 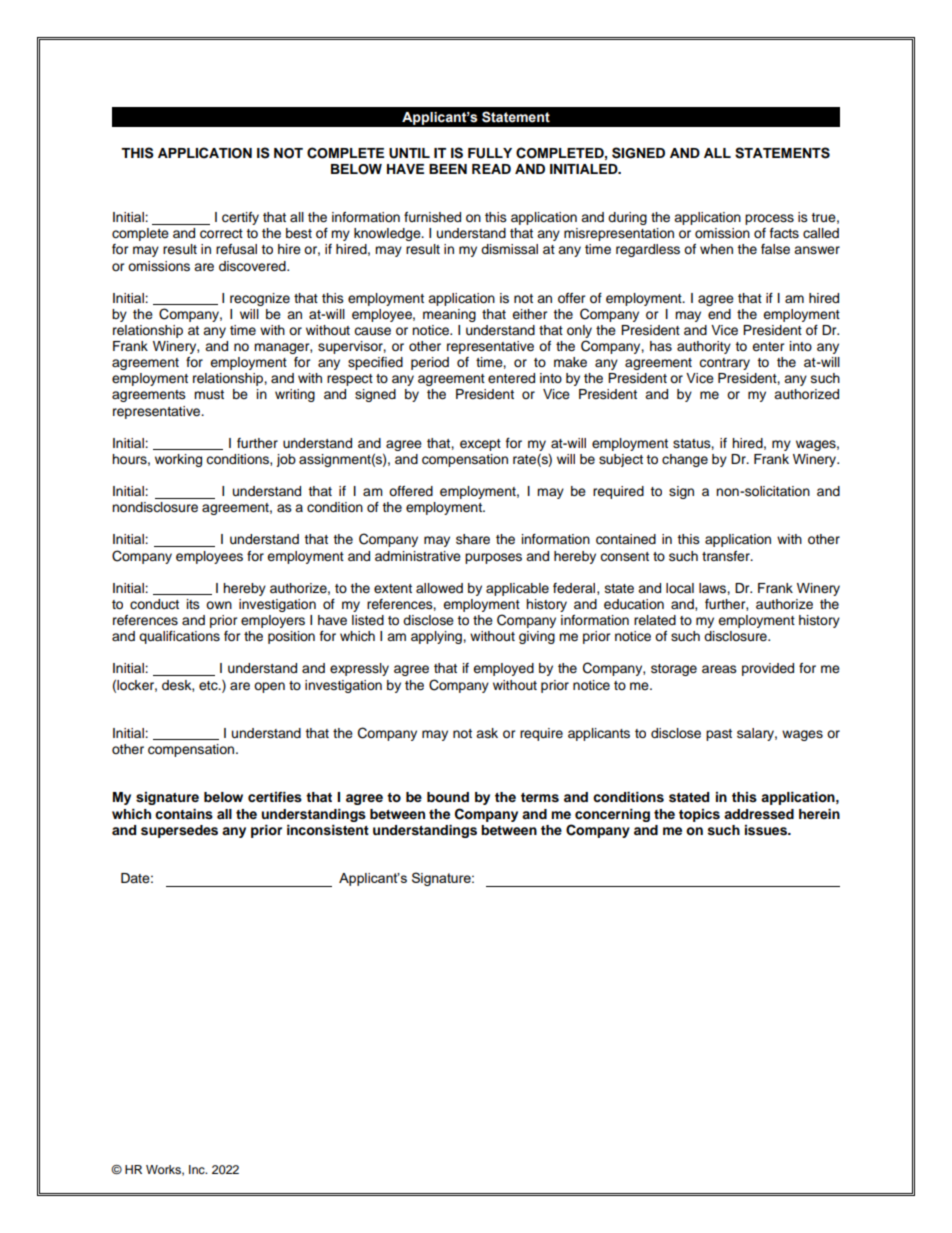 What do you see at coordinates (769, 219) in the screenshot?
I see `process` at bounding box center [769, 219].
